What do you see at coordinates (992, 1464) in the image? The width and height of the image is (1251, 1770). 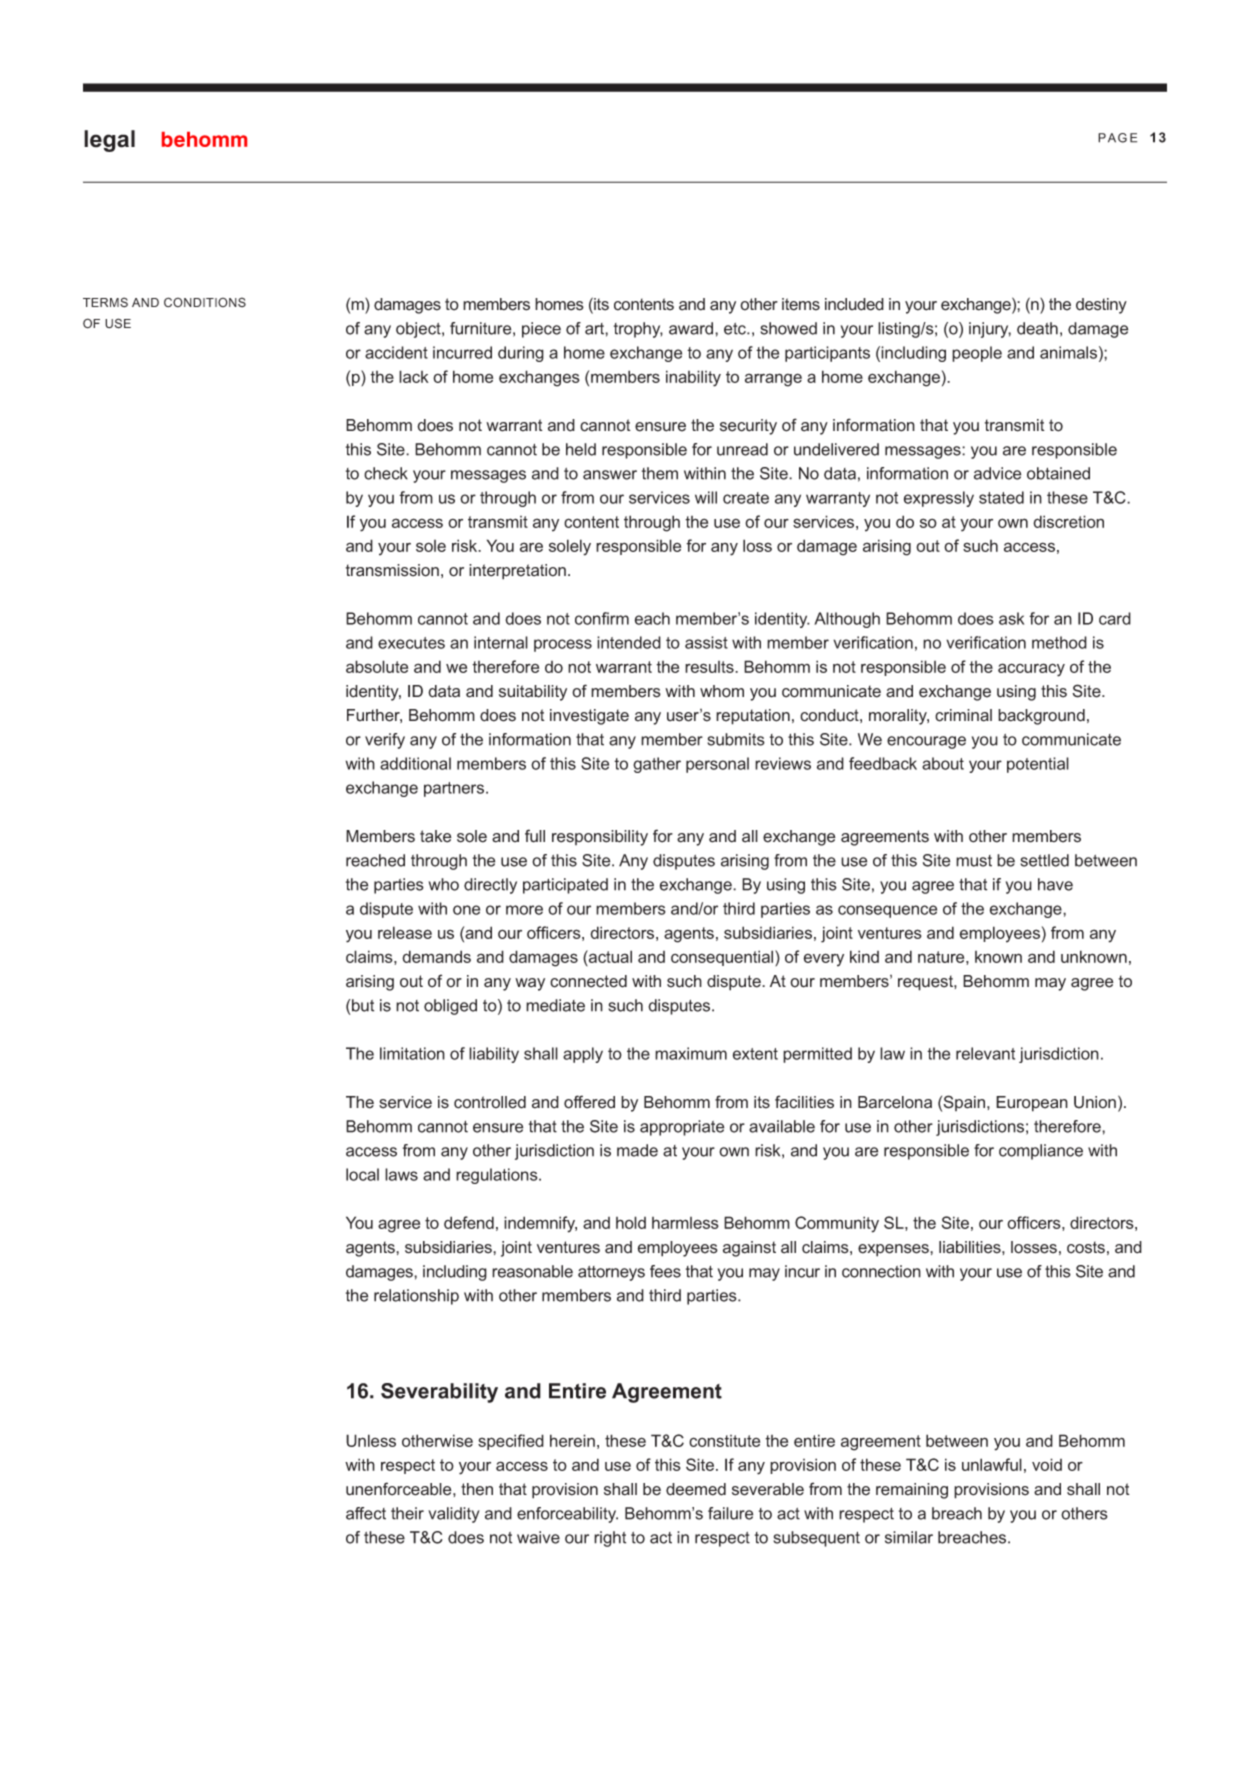 I see `unlawful` at bounding box center [992, 1464].
